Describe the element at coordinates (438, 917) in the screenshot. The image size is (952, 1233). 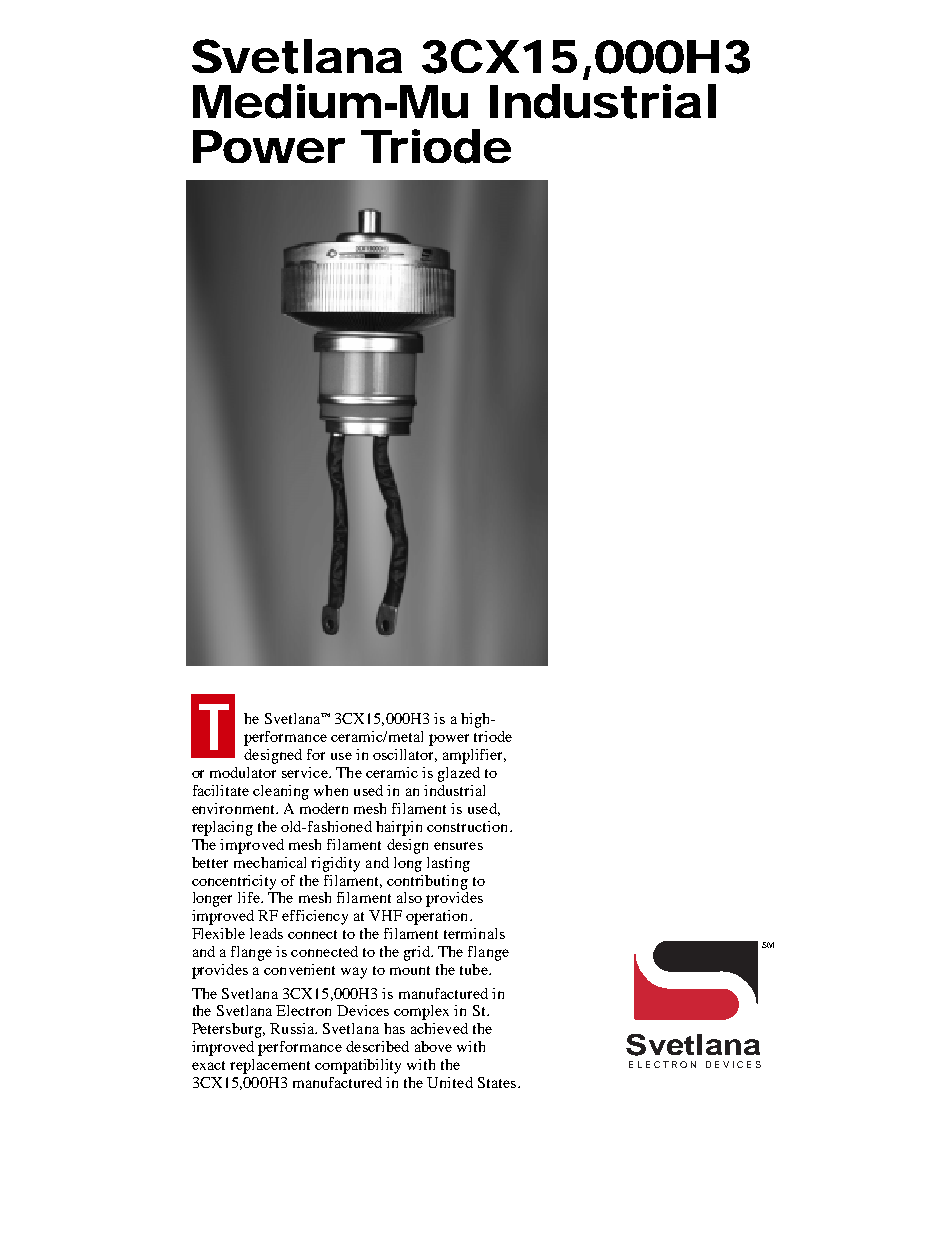
I see `operation` at that location.
